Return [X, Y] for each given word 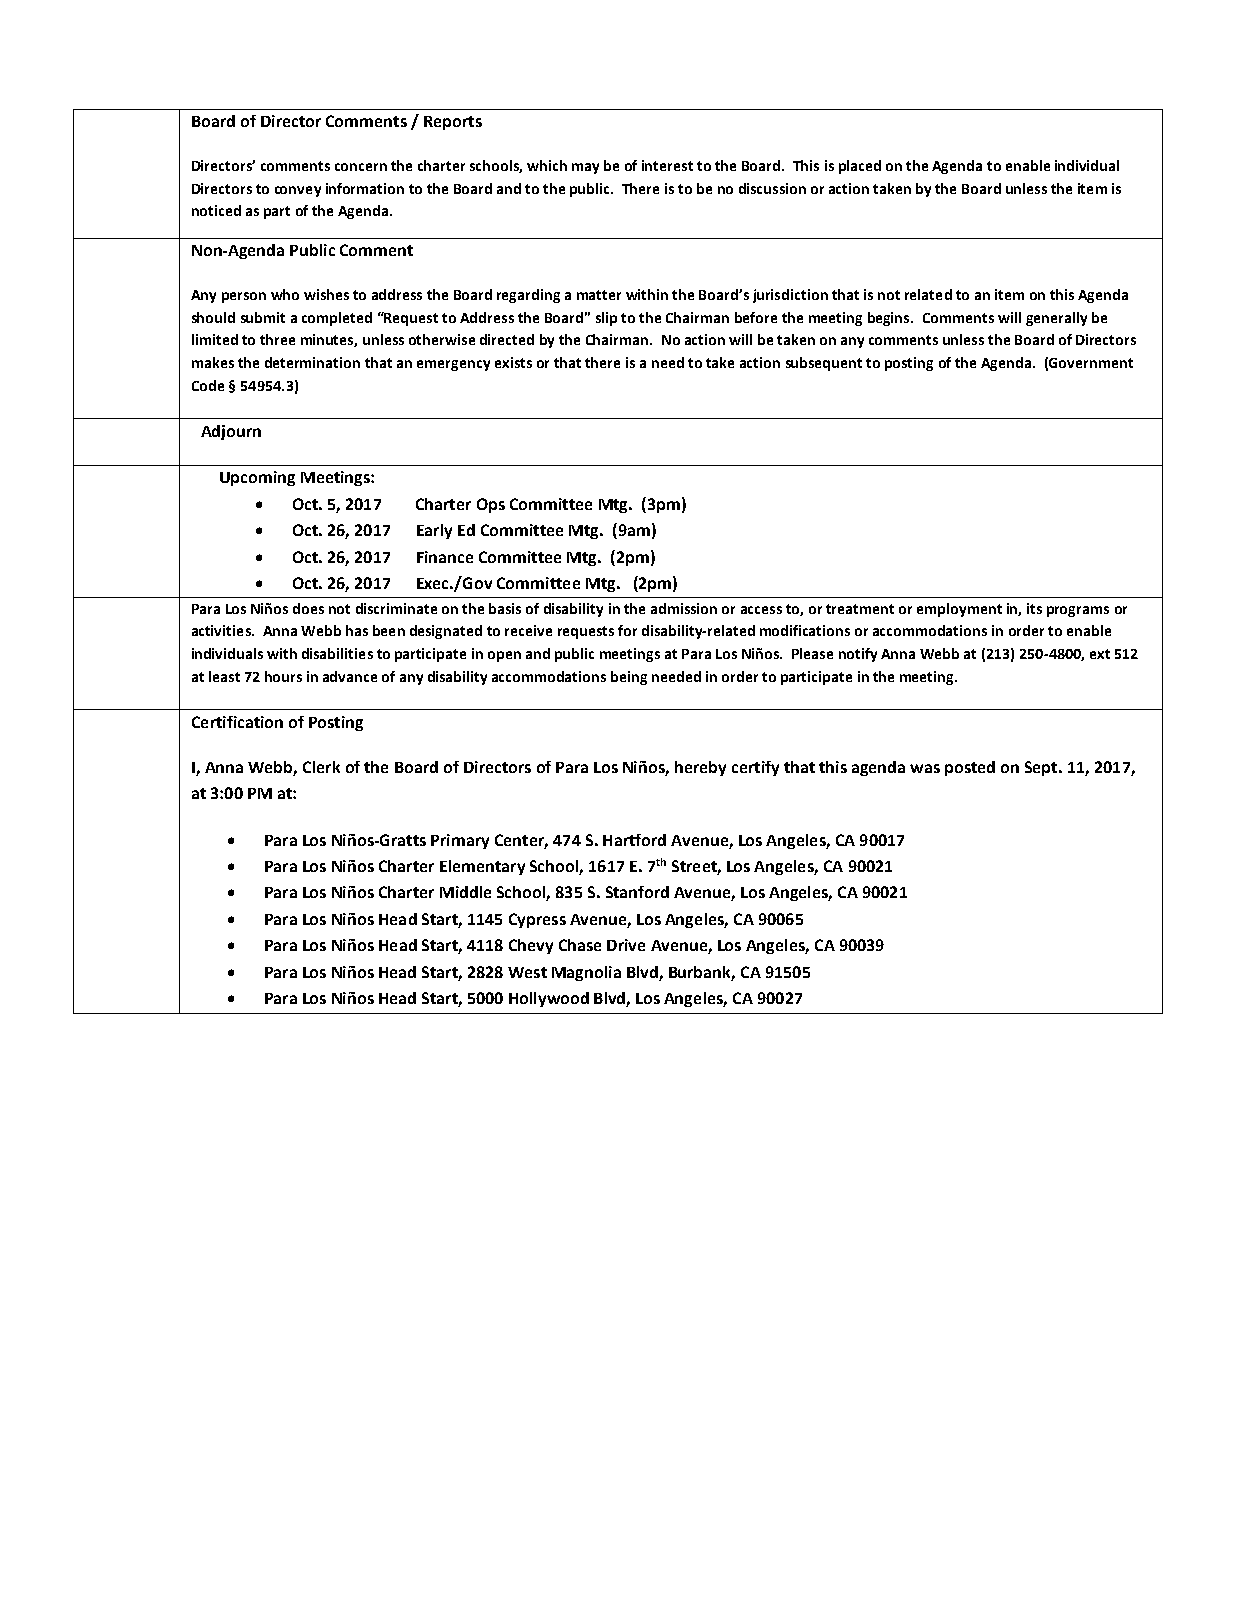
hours [283, 676]
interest [667, 165]
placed [860, 167]
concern [361, 167]
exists [513, 362]
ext [1100, 654]
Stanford [637, 892]
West [527, 972]
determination [312, 362]
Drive [626, 945]
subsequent [824, 364]
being [629, 678]
